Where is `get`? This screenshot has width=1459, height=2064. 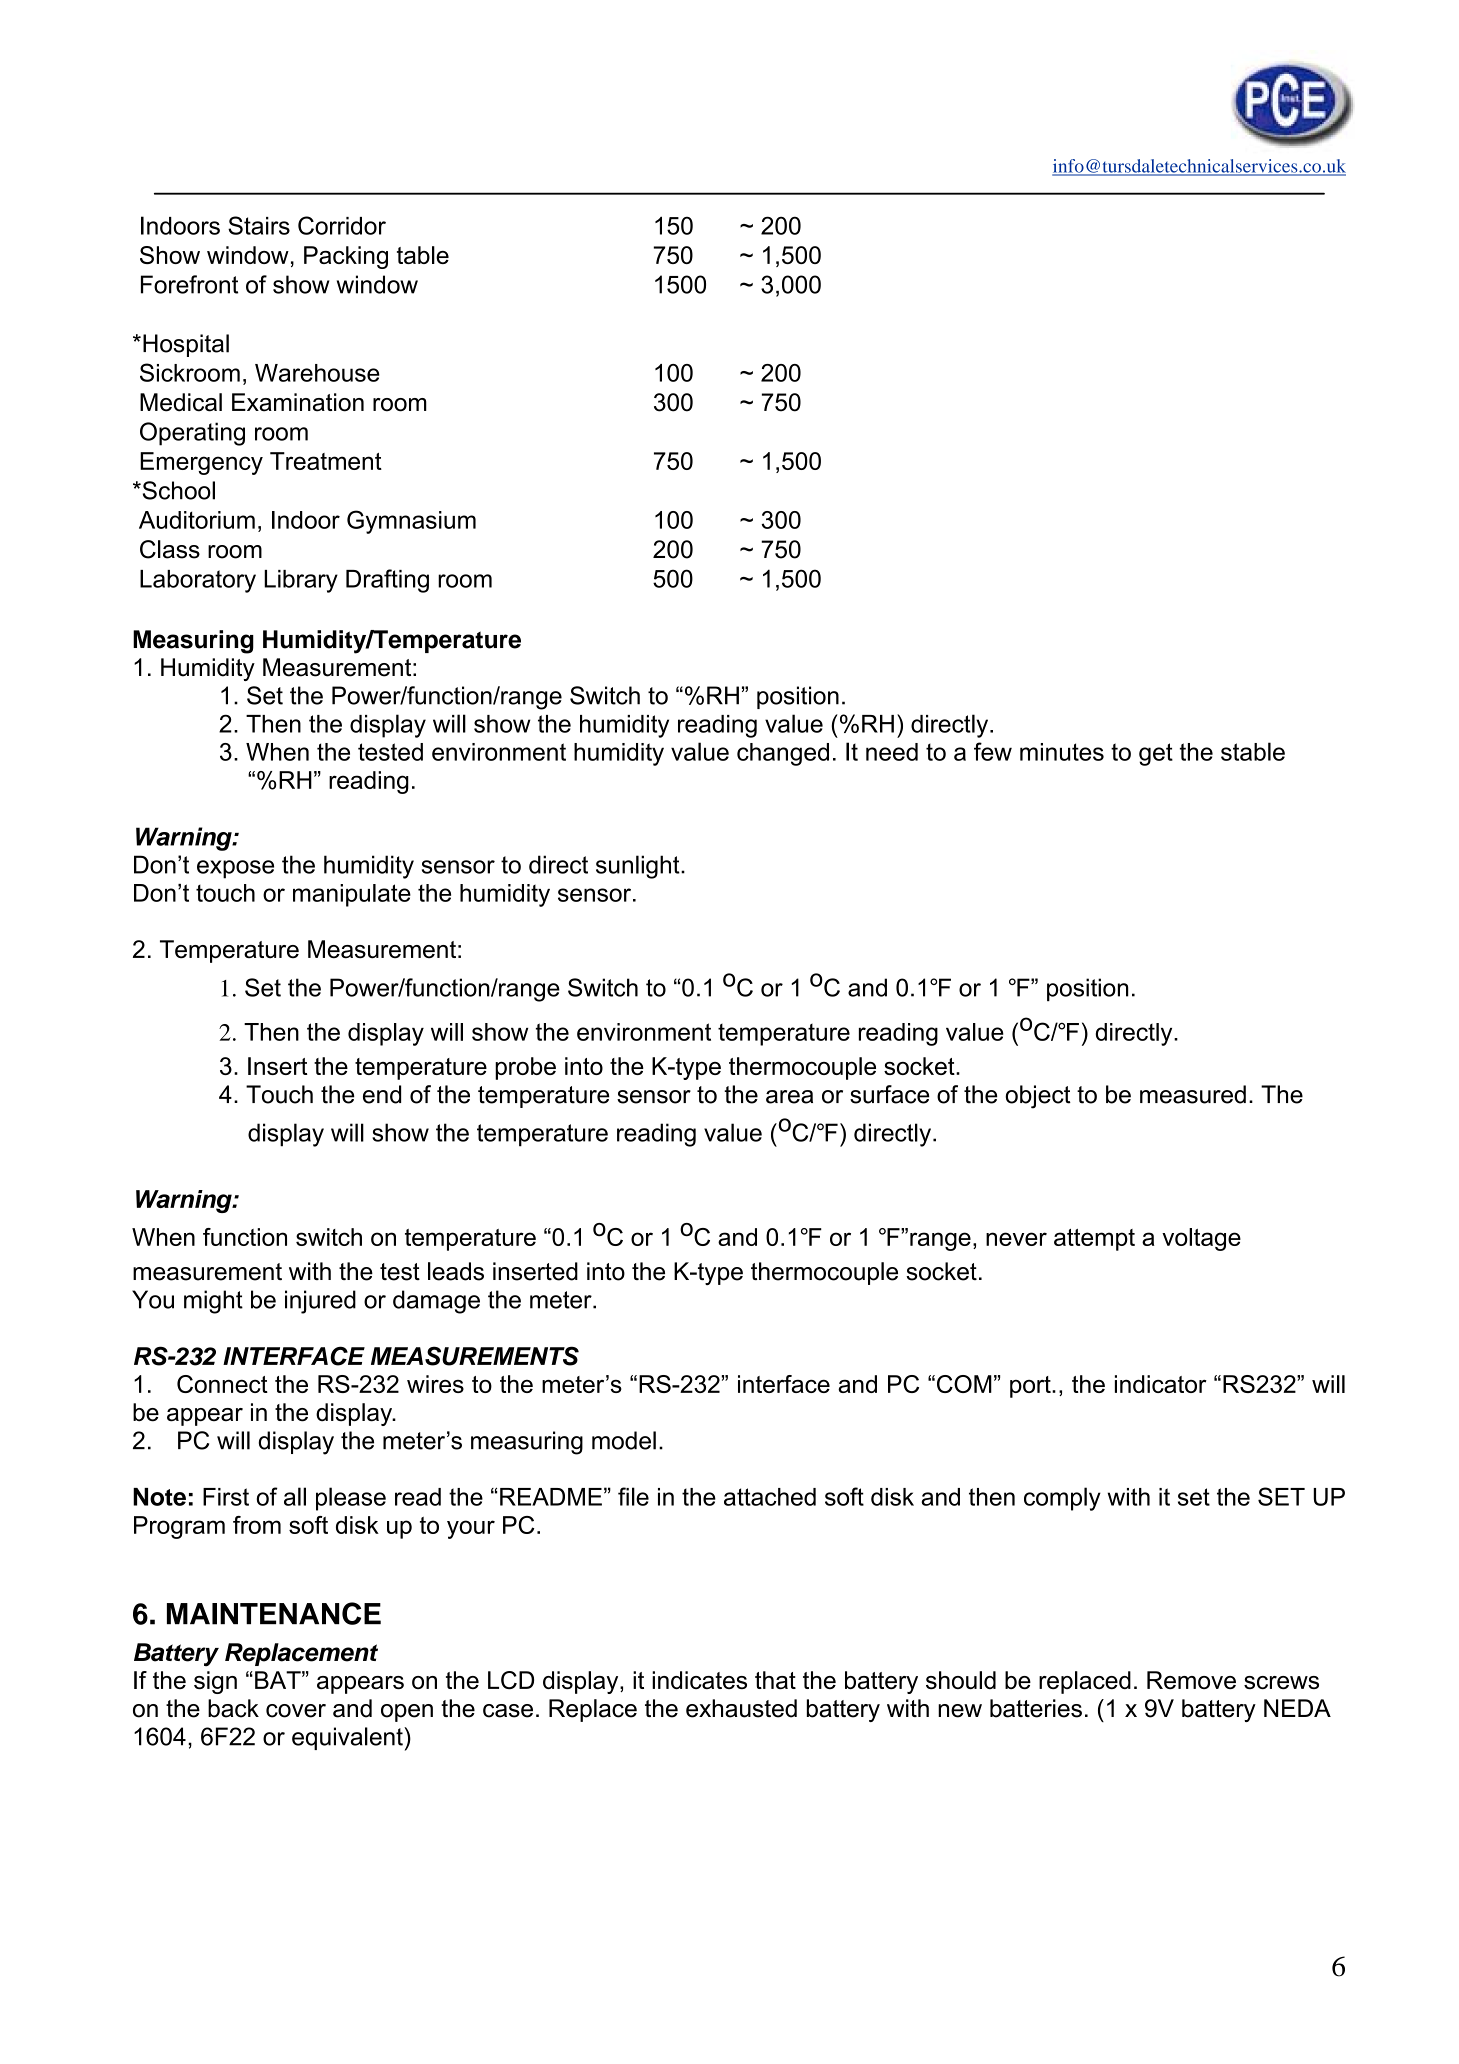
get is located at coordinates (1156, 754).
